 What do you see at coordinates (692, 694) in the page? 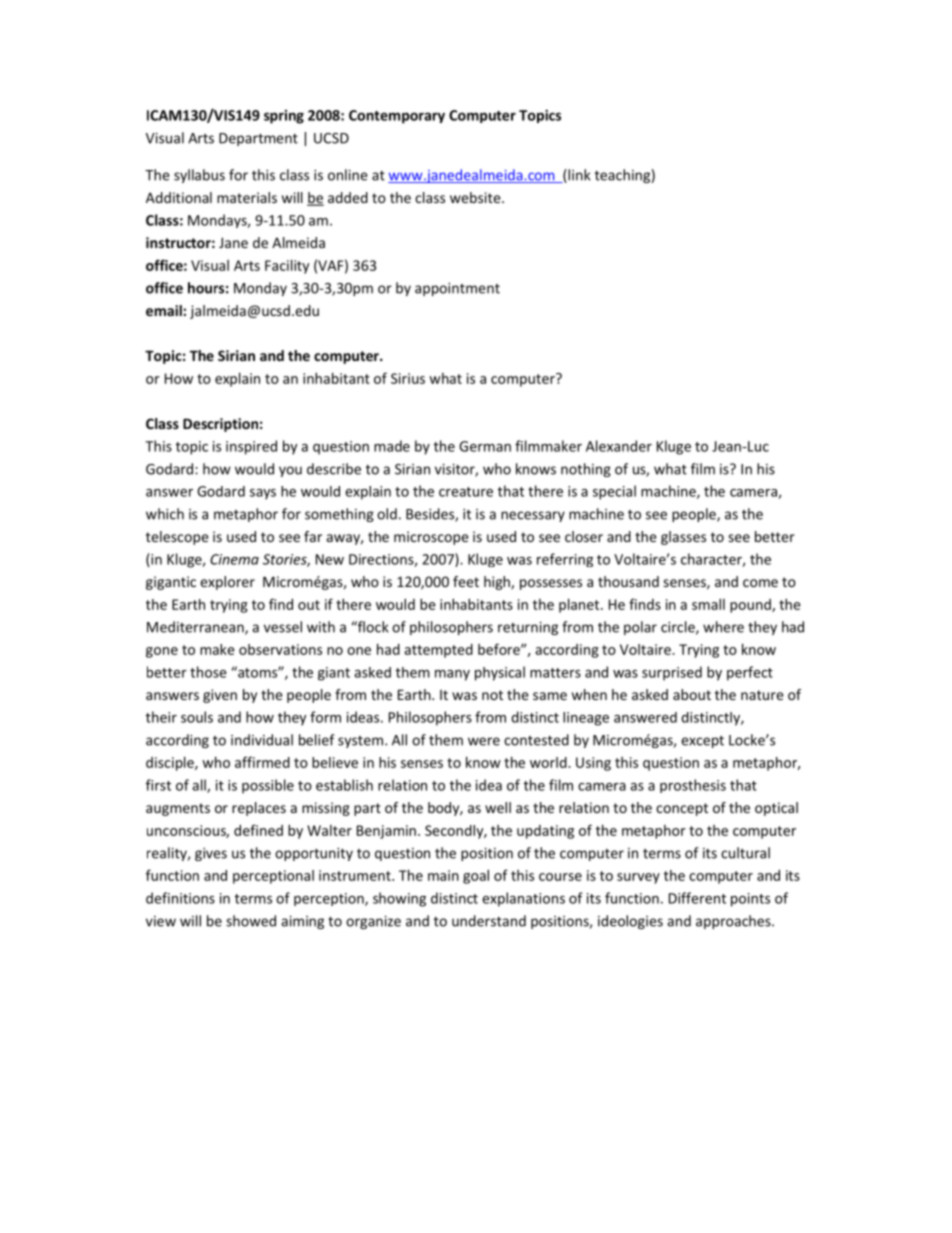
I see `about` at bounding box center [692, 694].
